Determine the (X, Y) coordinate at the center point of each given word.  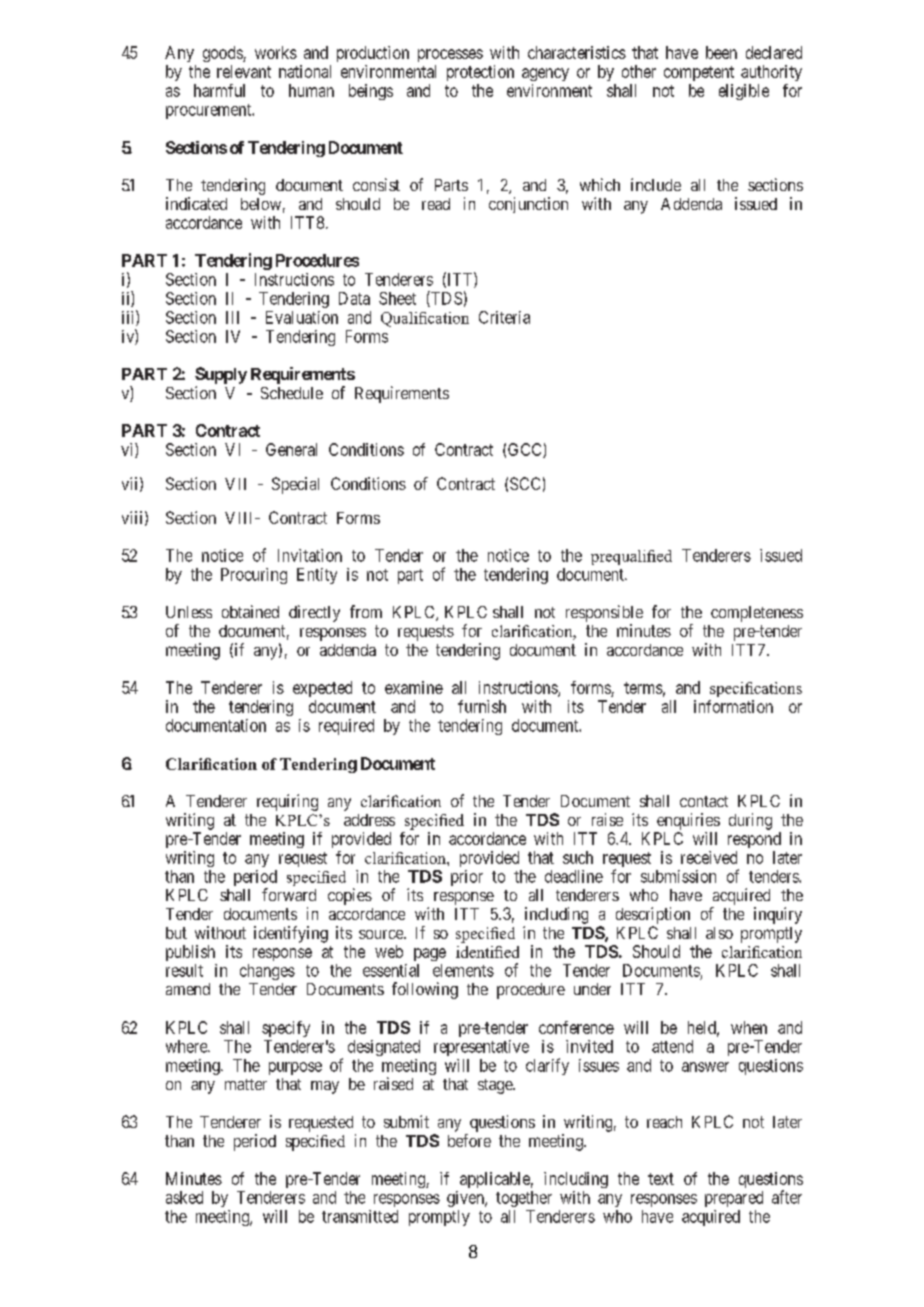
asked (184, 1197)
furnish (482, 706)
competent (699, 73)
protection (480, 73)
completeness (757, 614)
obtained (250, 611)
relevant (244, 71)
